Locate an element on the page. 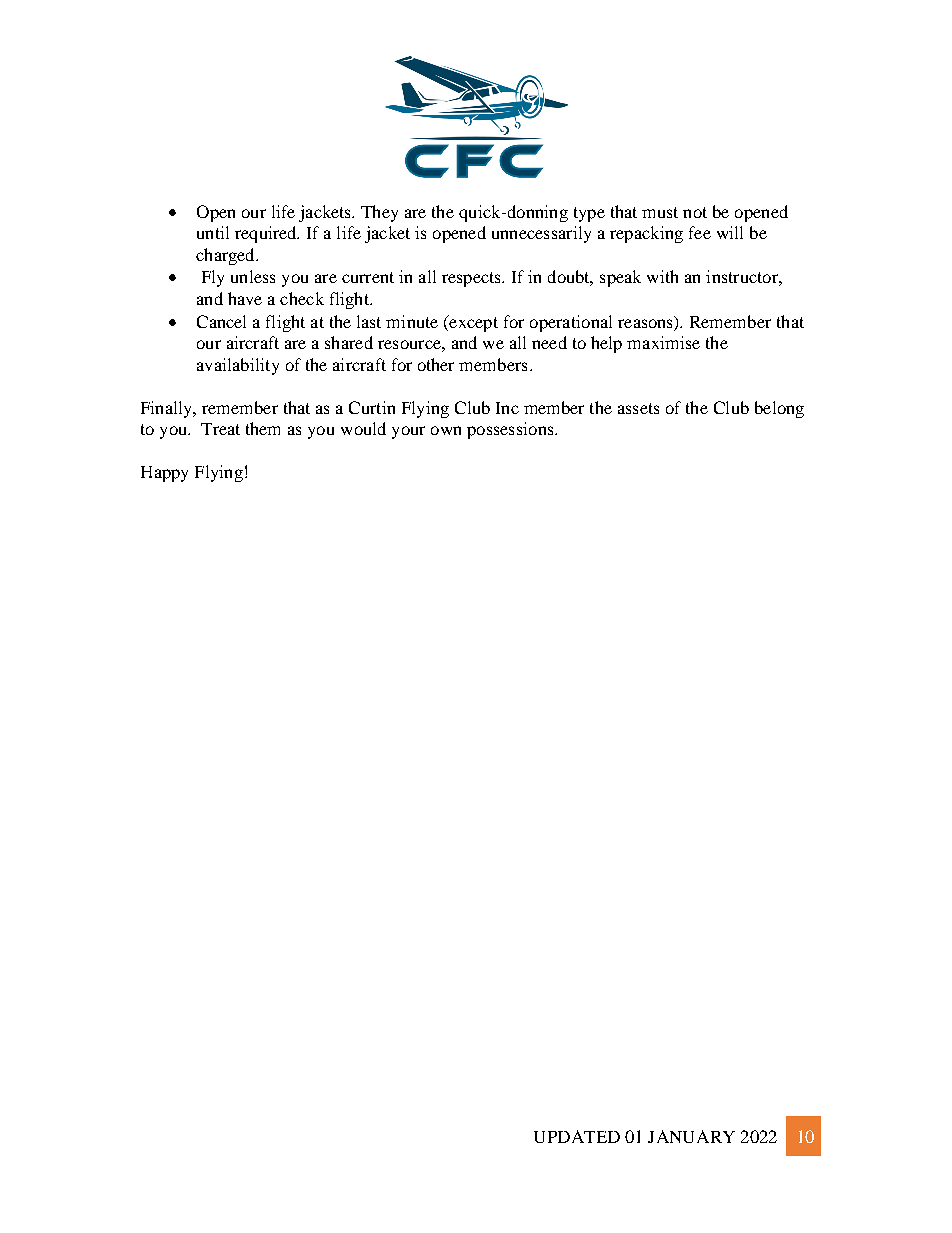  fee is located at coordinates (700, 232).
